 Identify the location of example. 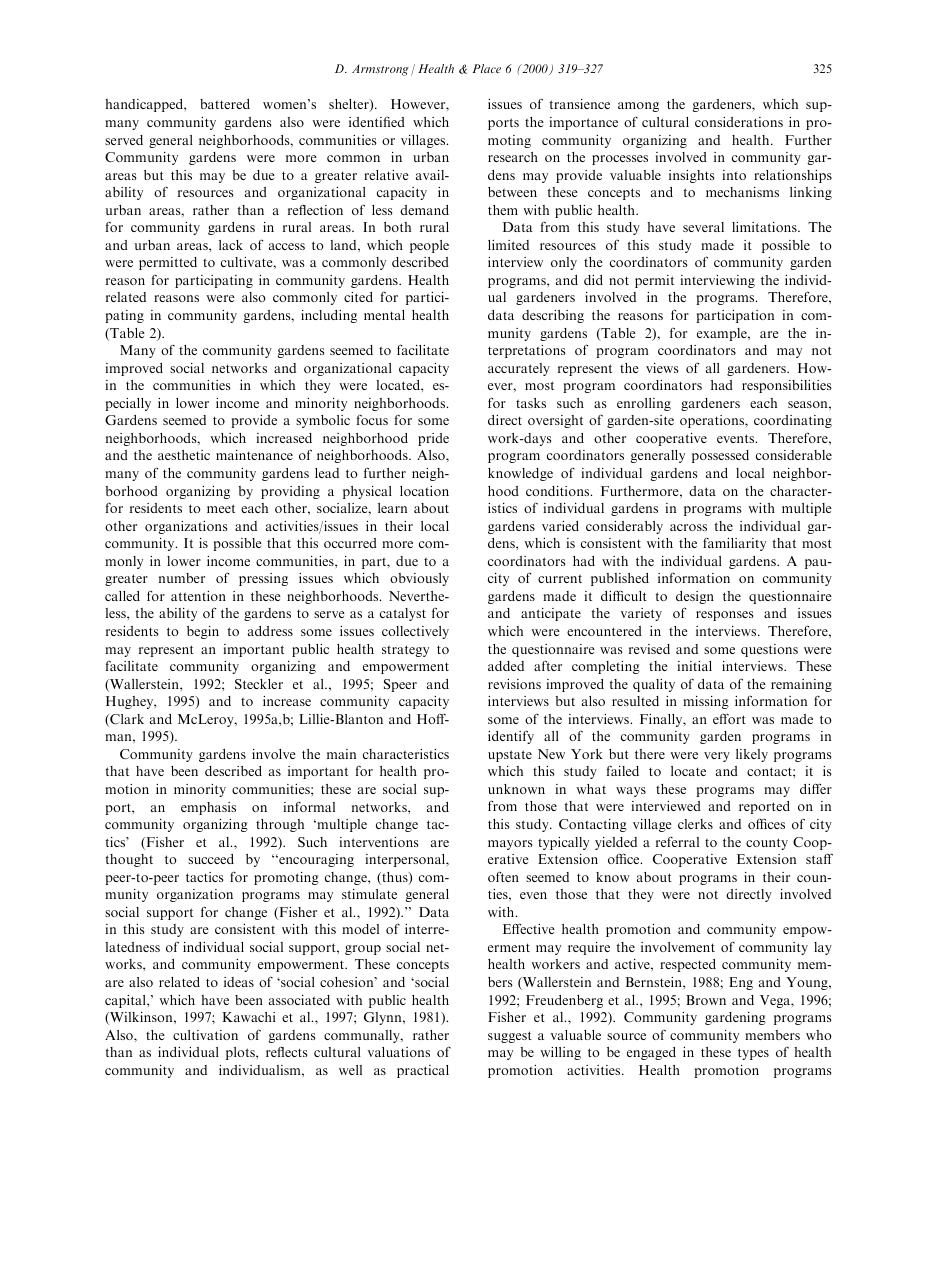
(723, 334).
